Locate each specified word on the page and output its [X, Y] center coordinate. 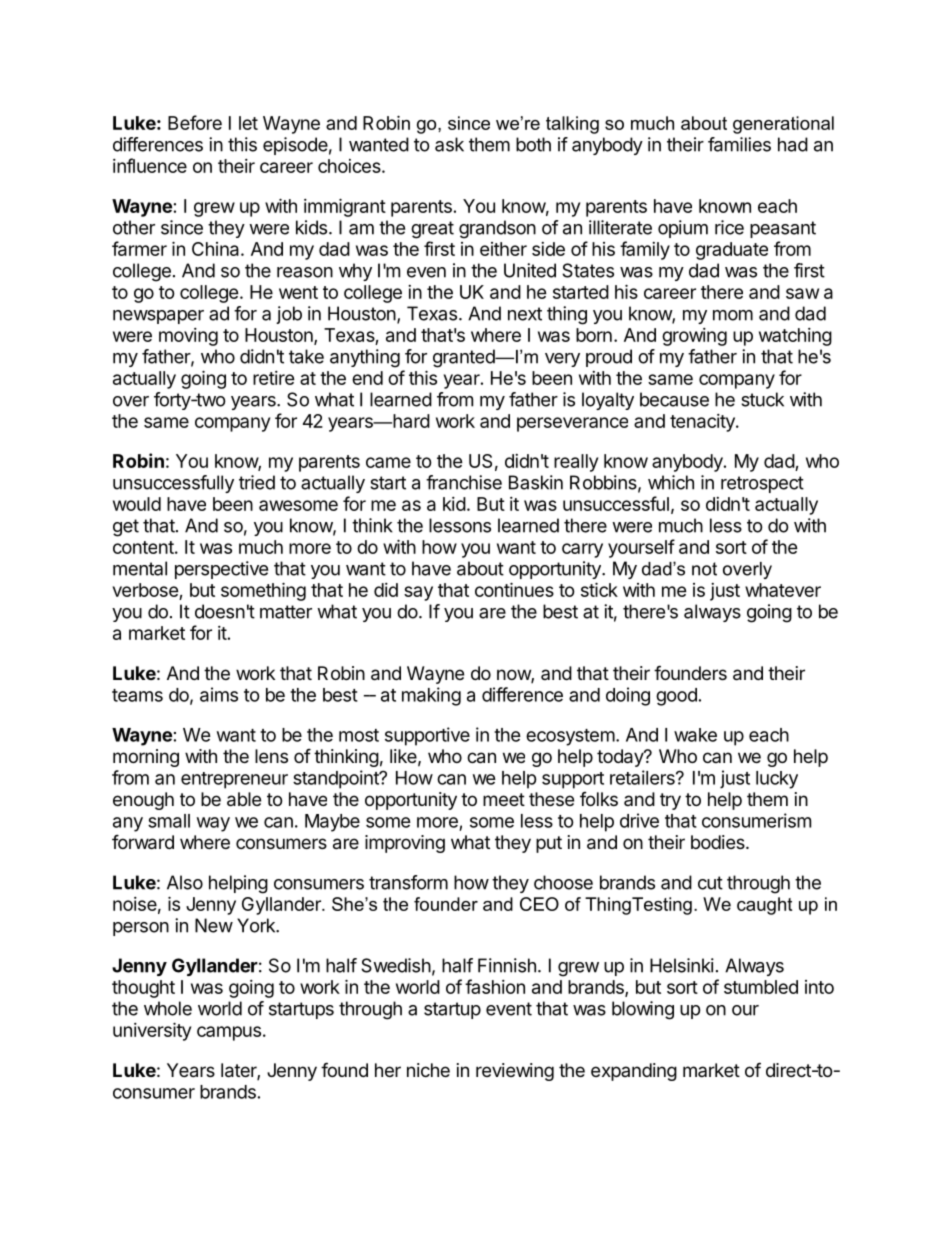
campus [229, 1033]
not [704, 569]
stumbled [761, 987]
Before [195, 122]
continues [514, 589]
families [739, 144]
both [533, 144]
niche [428, 1070]
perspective [221, 570]
